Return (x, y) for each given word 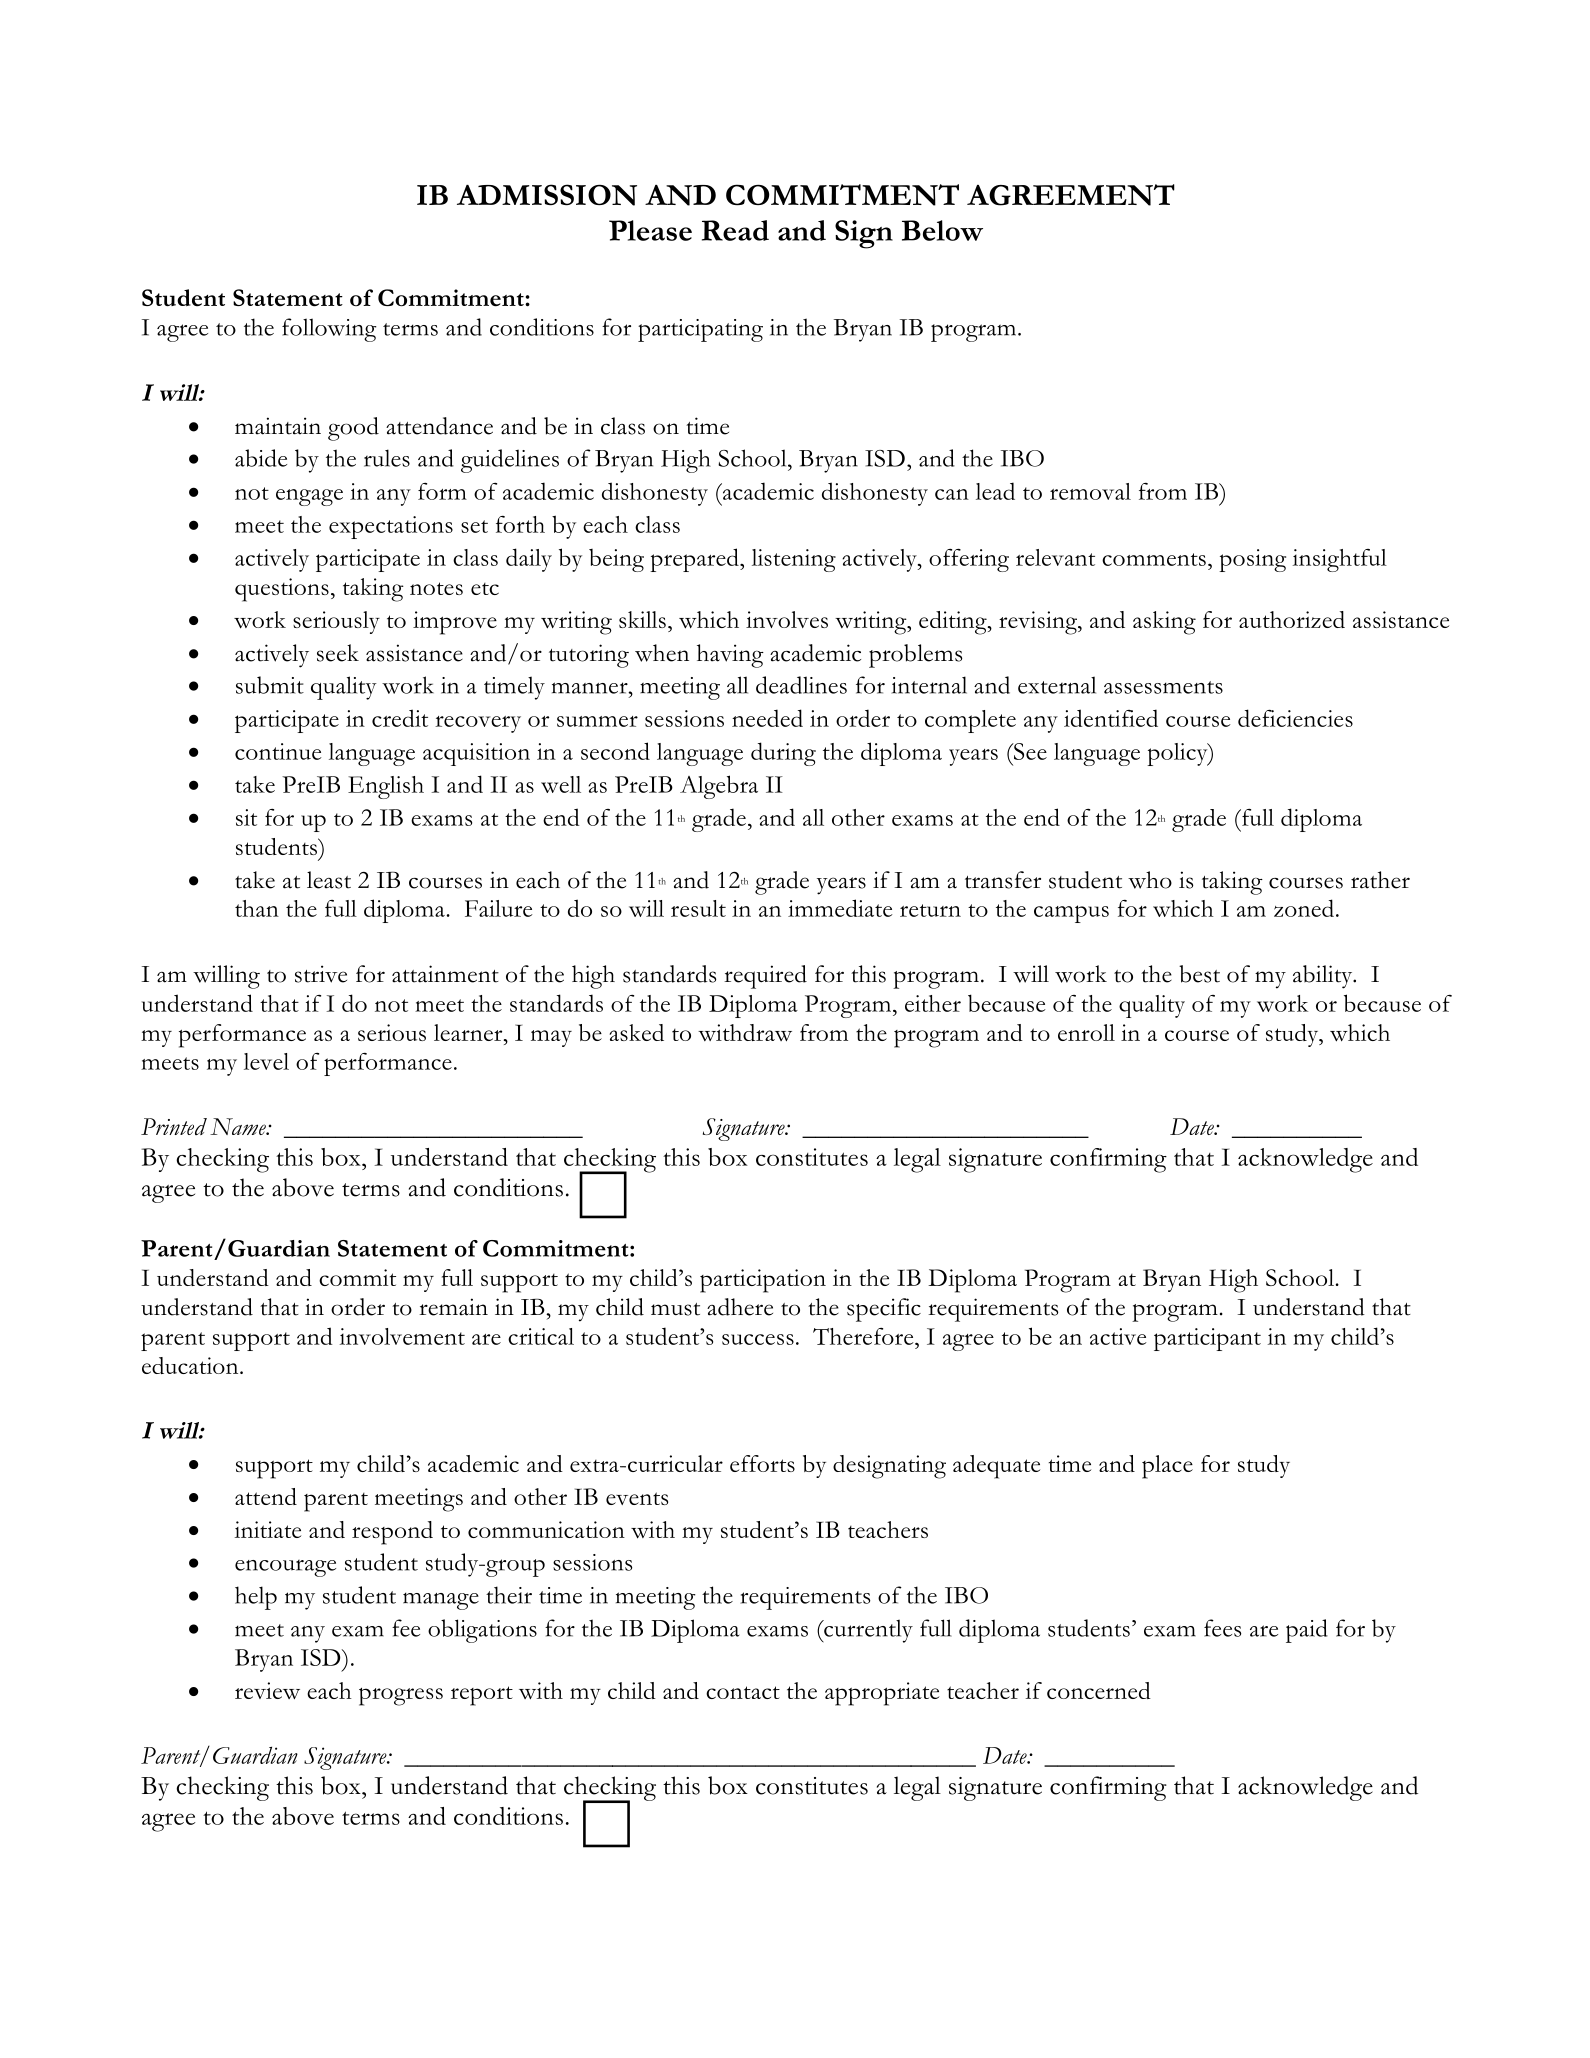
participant (1207, 1339)
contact (743, 1692)
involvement (402, 1336)
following (329, 330)
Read (735, 230)
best (1199, 974)
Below (942, 230)
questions (282, 590)
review (267, 1690)
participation (763, 1281)
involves (787, 619)
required (765, 977)
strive (321, 974)
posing (1252, 560)
